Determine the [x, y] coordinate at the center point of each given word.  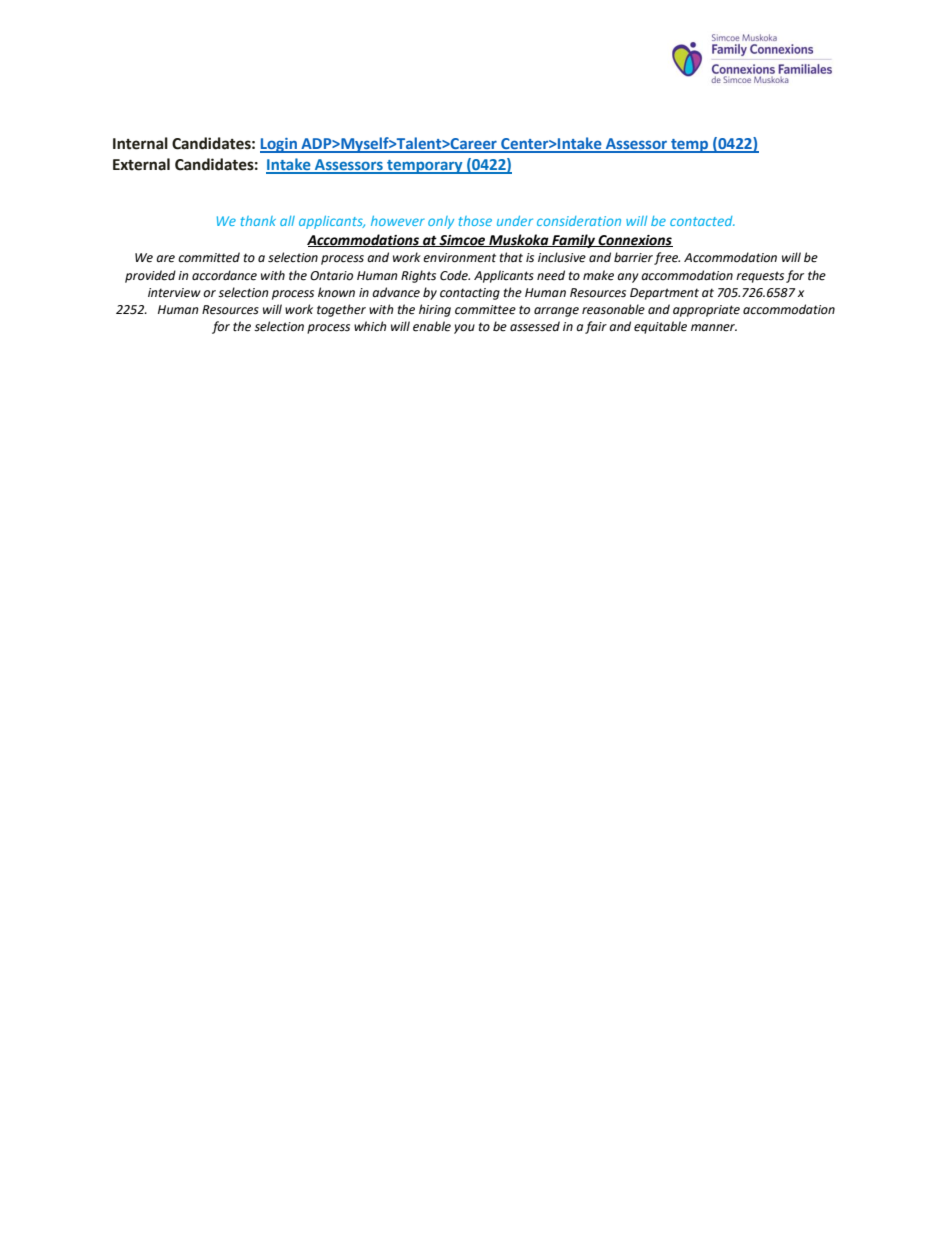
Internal [140, 143]
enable [432, 326]
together [341, 310]
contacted [702, 221]
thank [258, 221]
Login [279, 145]
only [441, 222]
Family [573, 241]
